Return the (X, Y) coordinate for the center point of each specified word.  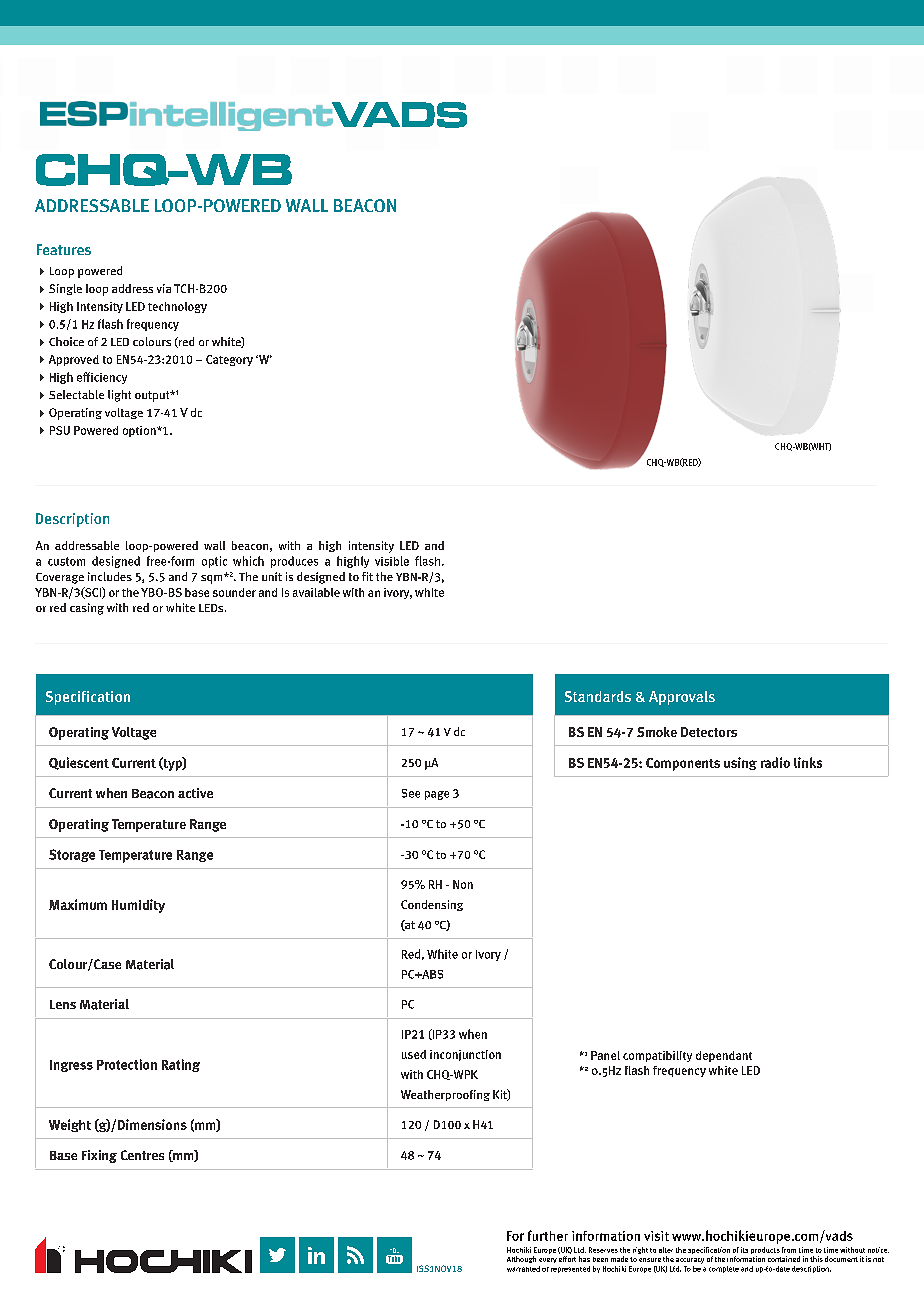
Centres (142, 1155)
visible (392, 561)
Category (229, 360)
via (164, 288)
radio (775, 762)
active (195, 793)
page (437, 795)
